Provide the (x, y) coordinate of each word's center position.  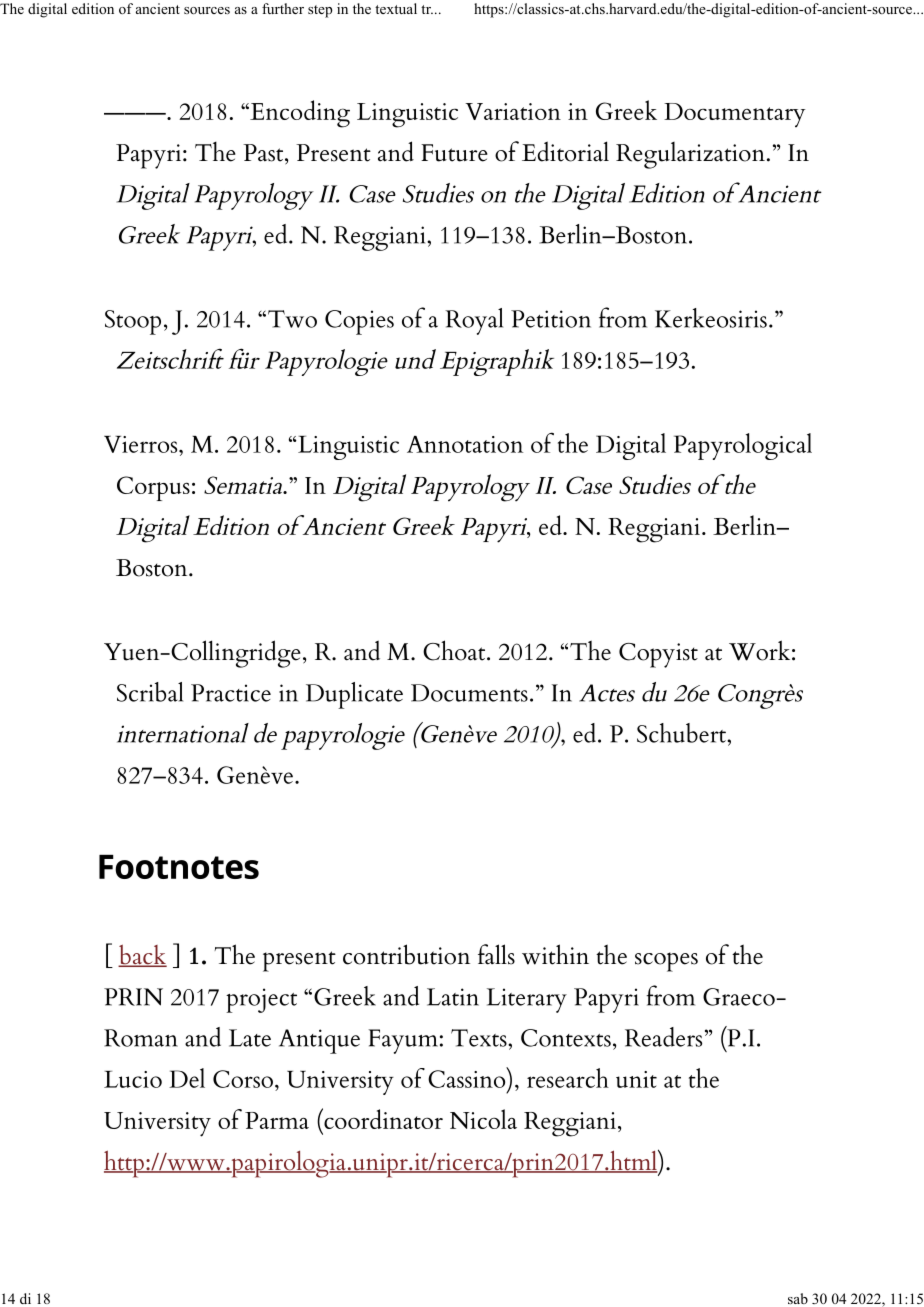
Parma (277, 1120)
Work (759, 650)
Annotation (465, 444)
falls (496, 954)
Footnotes (179, 867)
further (283, 8)
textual (396, 8)
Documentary (735, 115)
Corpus (153, 488)
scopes (666, 962)
